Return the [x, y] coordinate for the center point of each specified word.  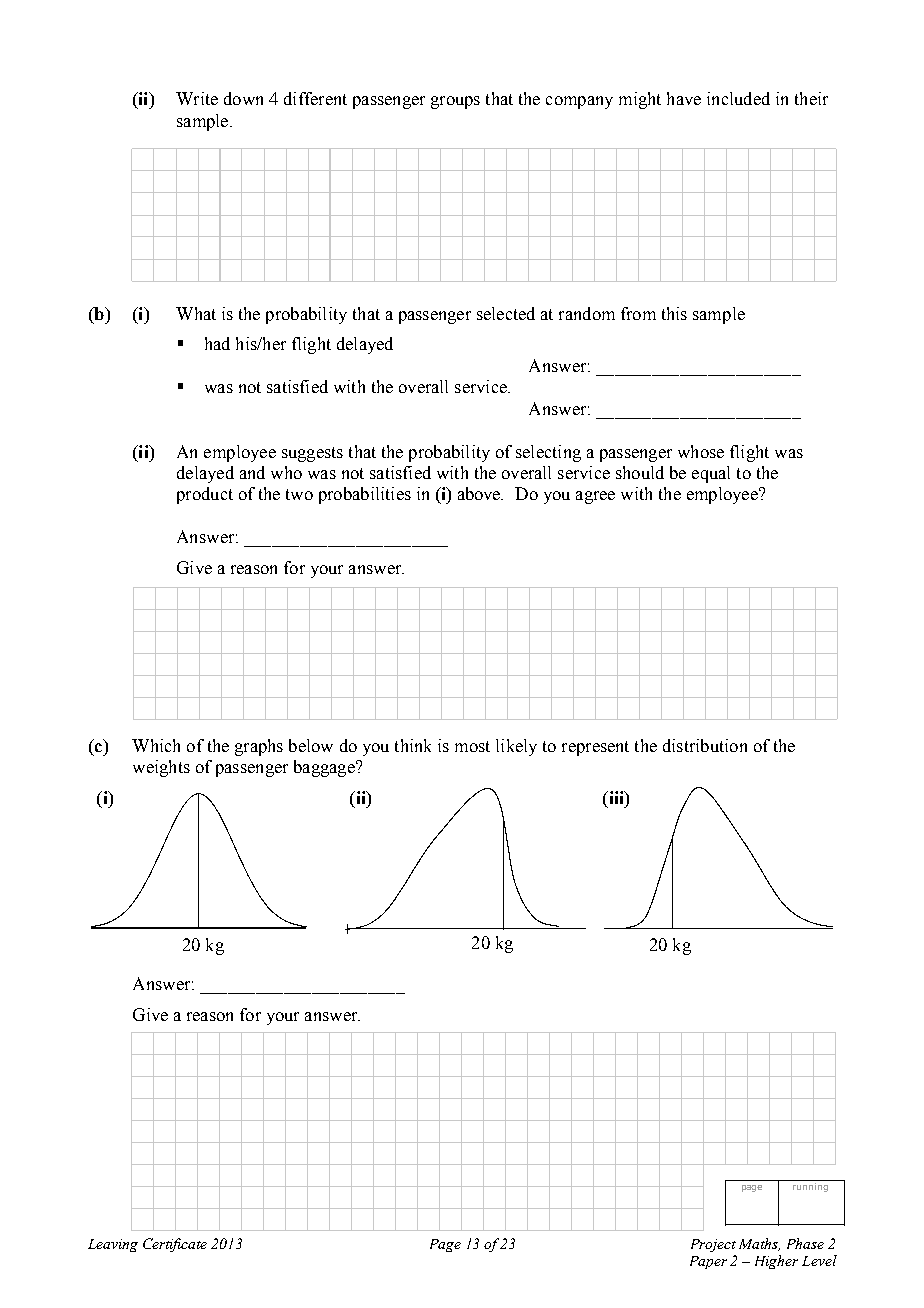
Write [197, 98]
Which [156, 745]
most [472, 746]
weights [161, 768]
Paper [708, 1262]
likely [516, 747]
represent [595, 748]
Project [713, 1245]
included [738, 98]
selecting [548, 453]
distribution [705, 745]
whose [701, 451]
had [217, 343]
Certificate [175, 1245]
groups [455, 102]
